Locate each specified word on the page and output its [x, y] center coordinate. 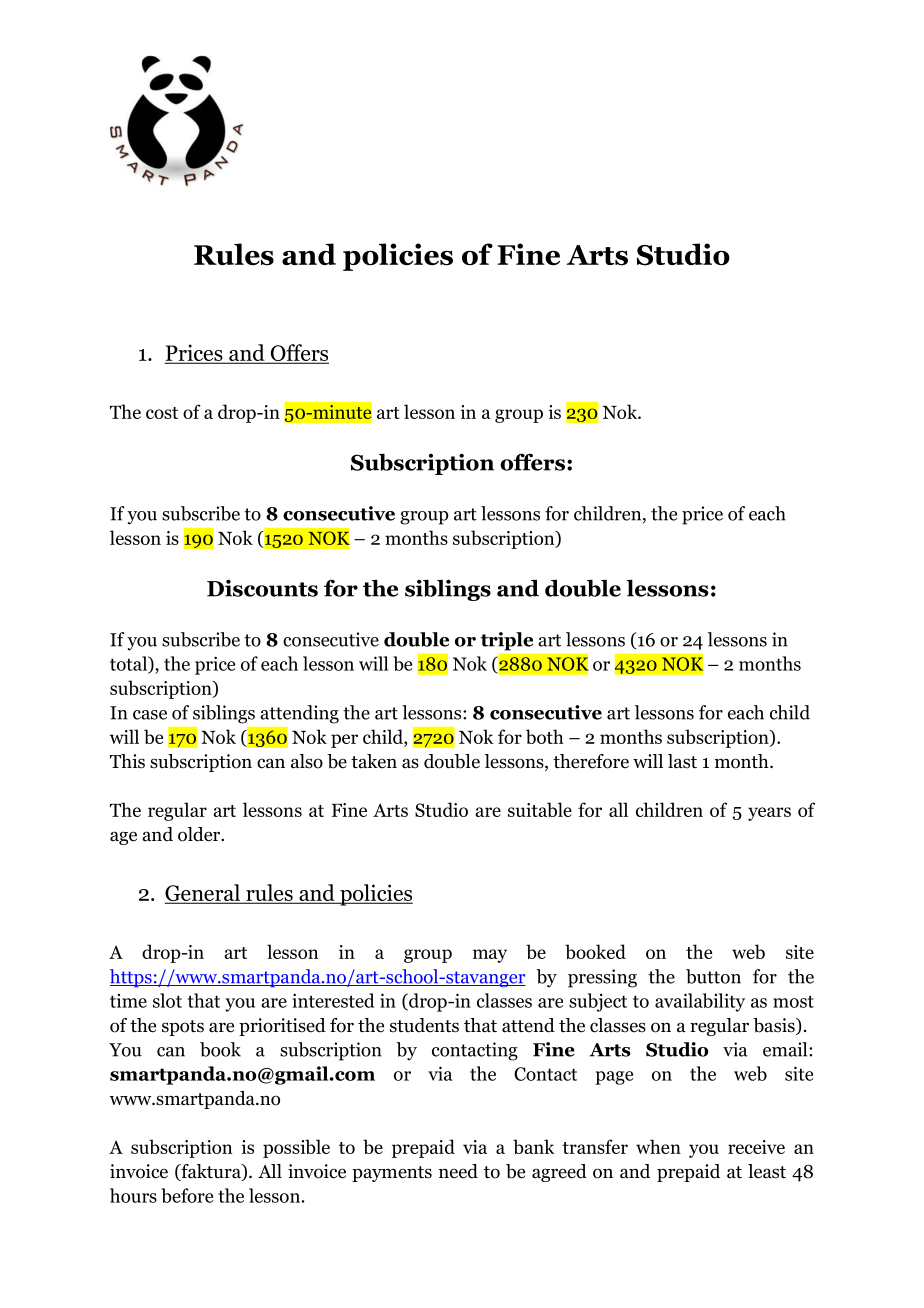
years [769, 814]
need [458, 1171]
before [187, 1195]
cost [162, 413]
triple [507, 641]
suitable [540, 809]
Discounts [262, 588]
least [767, 1171]
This [127, 761]
